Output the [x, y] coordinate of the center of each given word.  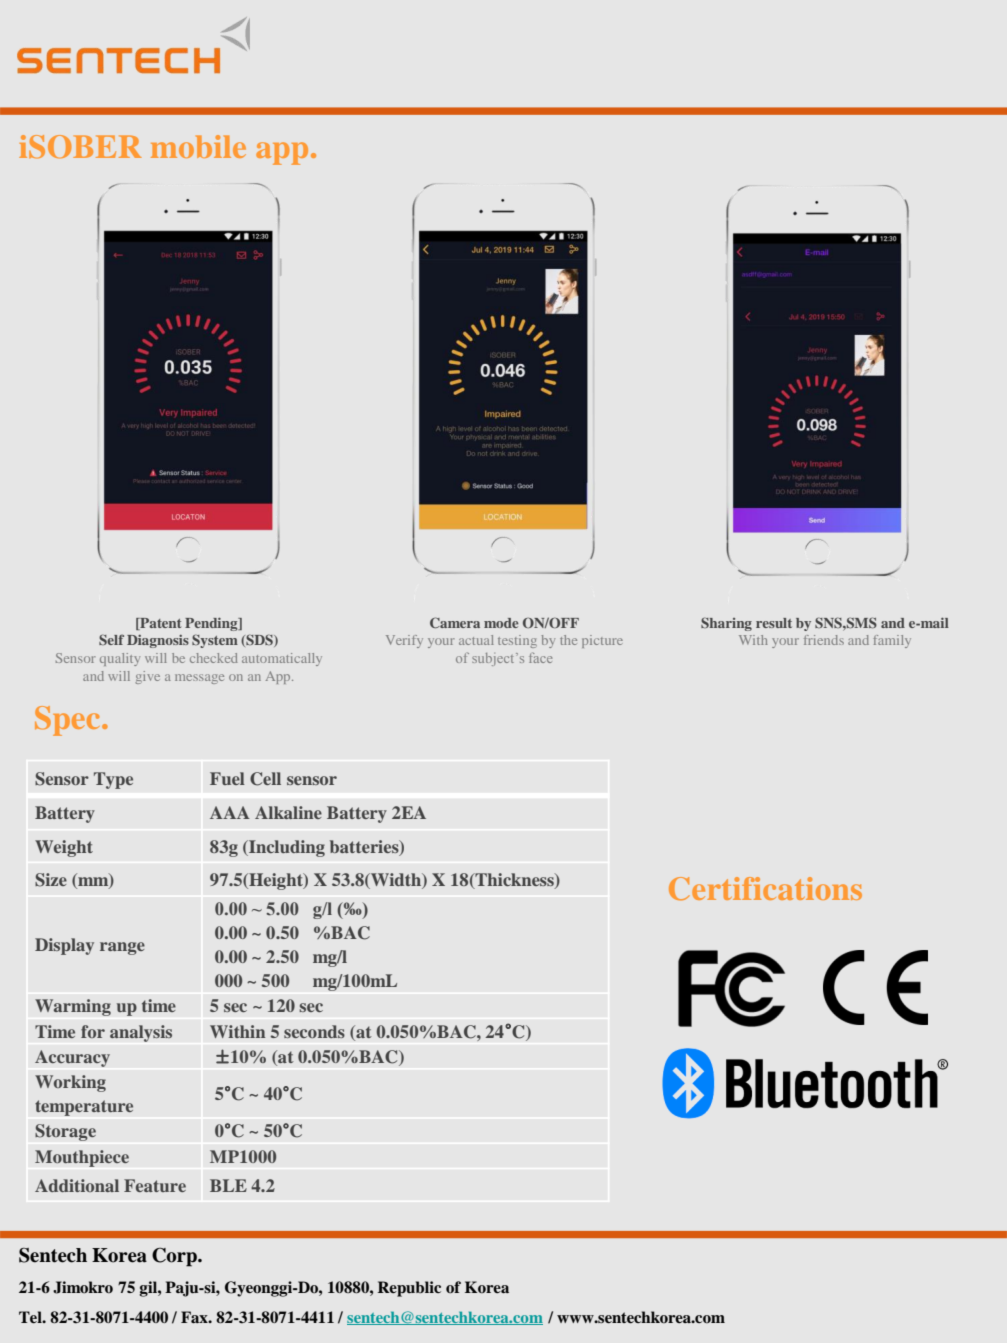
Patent [159, 624]
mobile [198, 146]
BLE [228, 1185]
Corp [175, 1257]
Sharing [726, 624]
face [540, 657]
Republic [409, 1289]
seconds [314, 1031]
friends [824, 640]
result [774, 623]
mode [501, 623]
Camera [455, 622]
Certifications [765, 889]
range [122, 948]
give [147, 677]
